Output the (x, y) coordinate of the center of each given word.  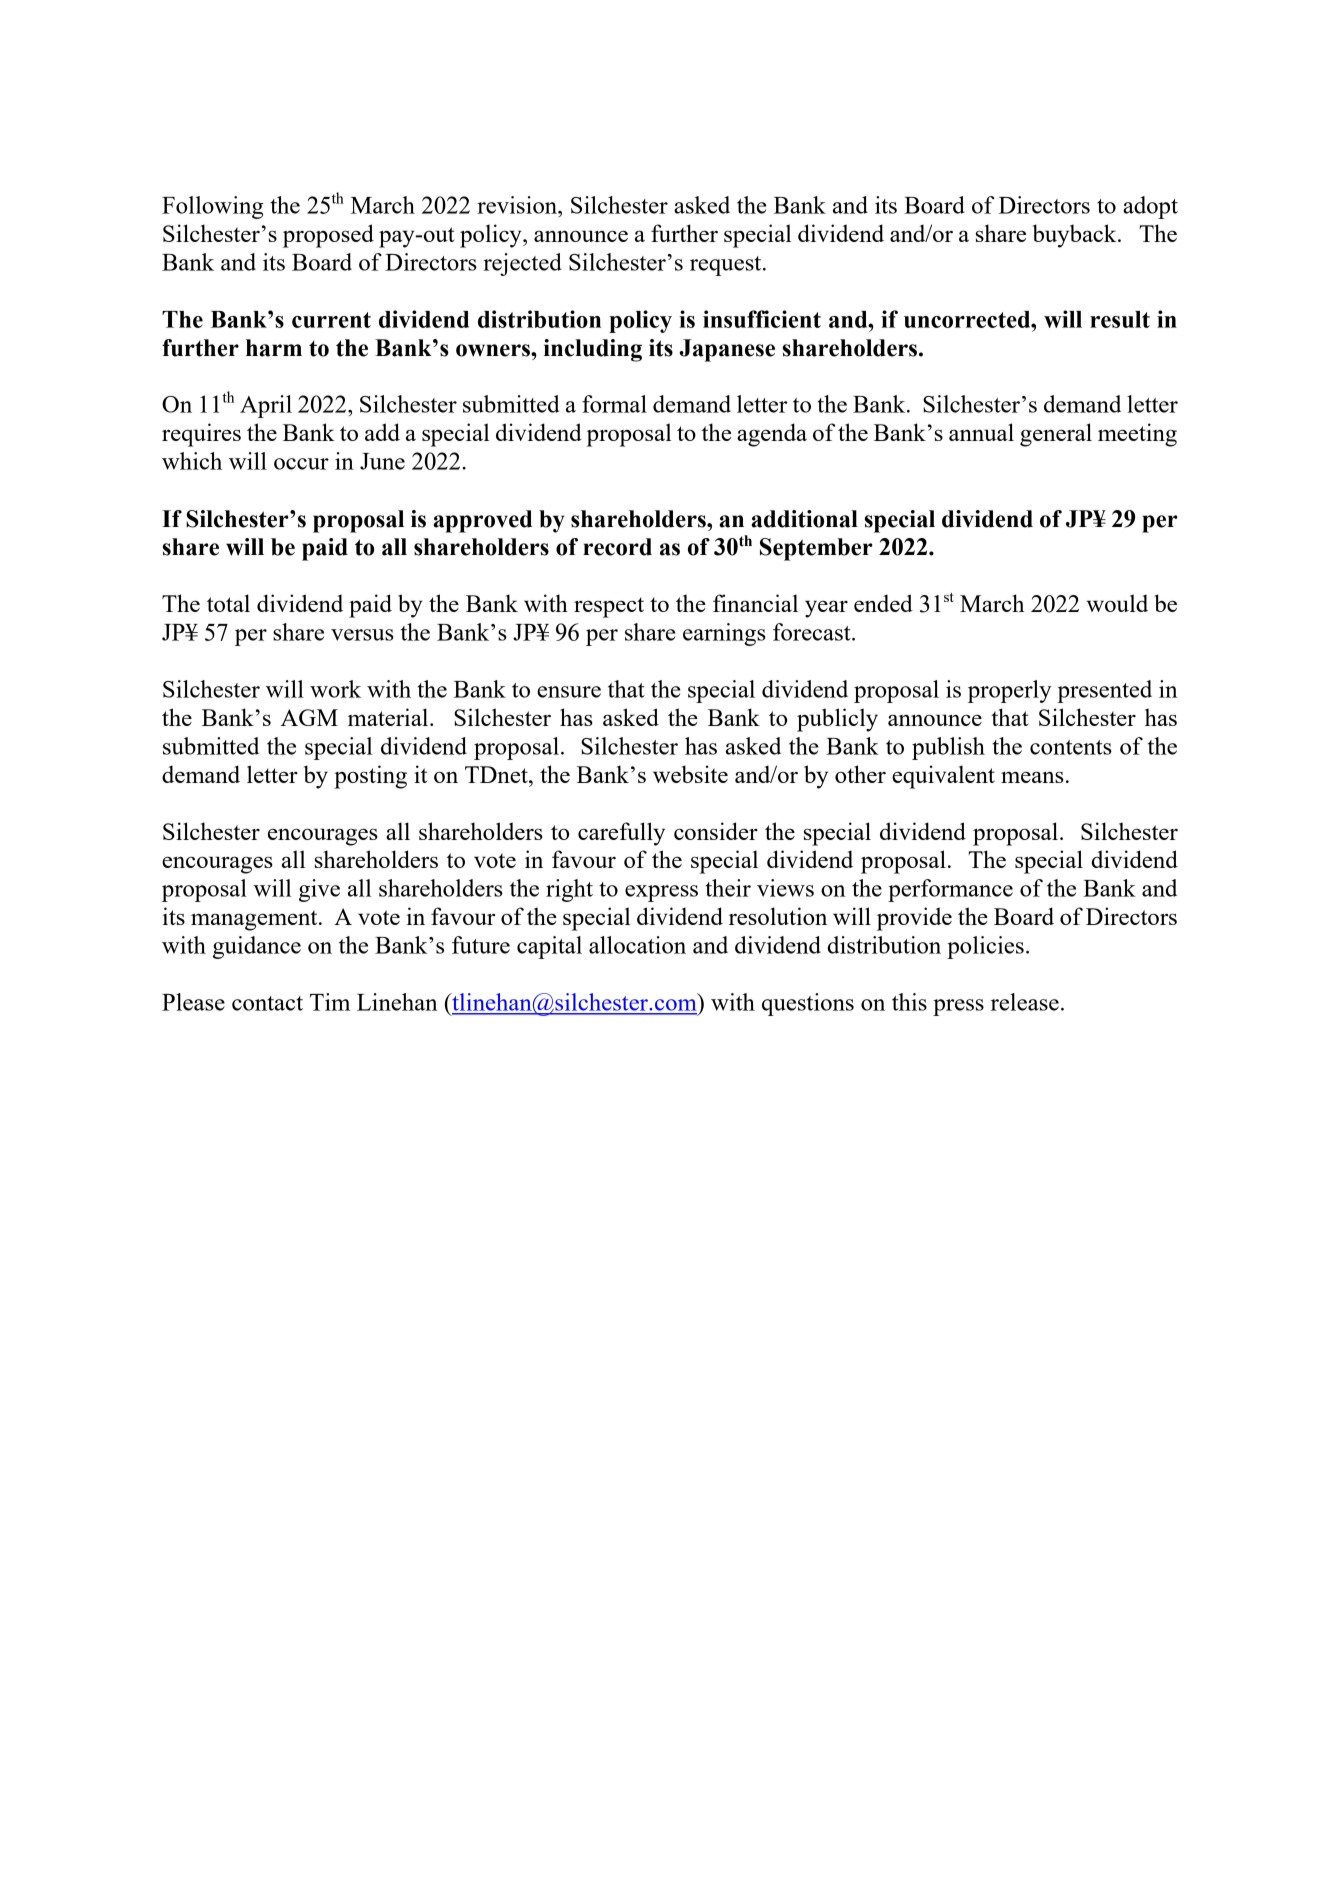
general (1056, 435)
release (1025, 1002)
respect (609, 607)
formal (614, 404)
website (690, 774)
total (228, 603)
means (1032, 777)
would (1117, 603)
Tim (330, 1002)
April (266, 406)
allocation (637, 945)
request (727, 266)
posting (370, 777)
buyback (1076, 236)
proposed (328, 236)
